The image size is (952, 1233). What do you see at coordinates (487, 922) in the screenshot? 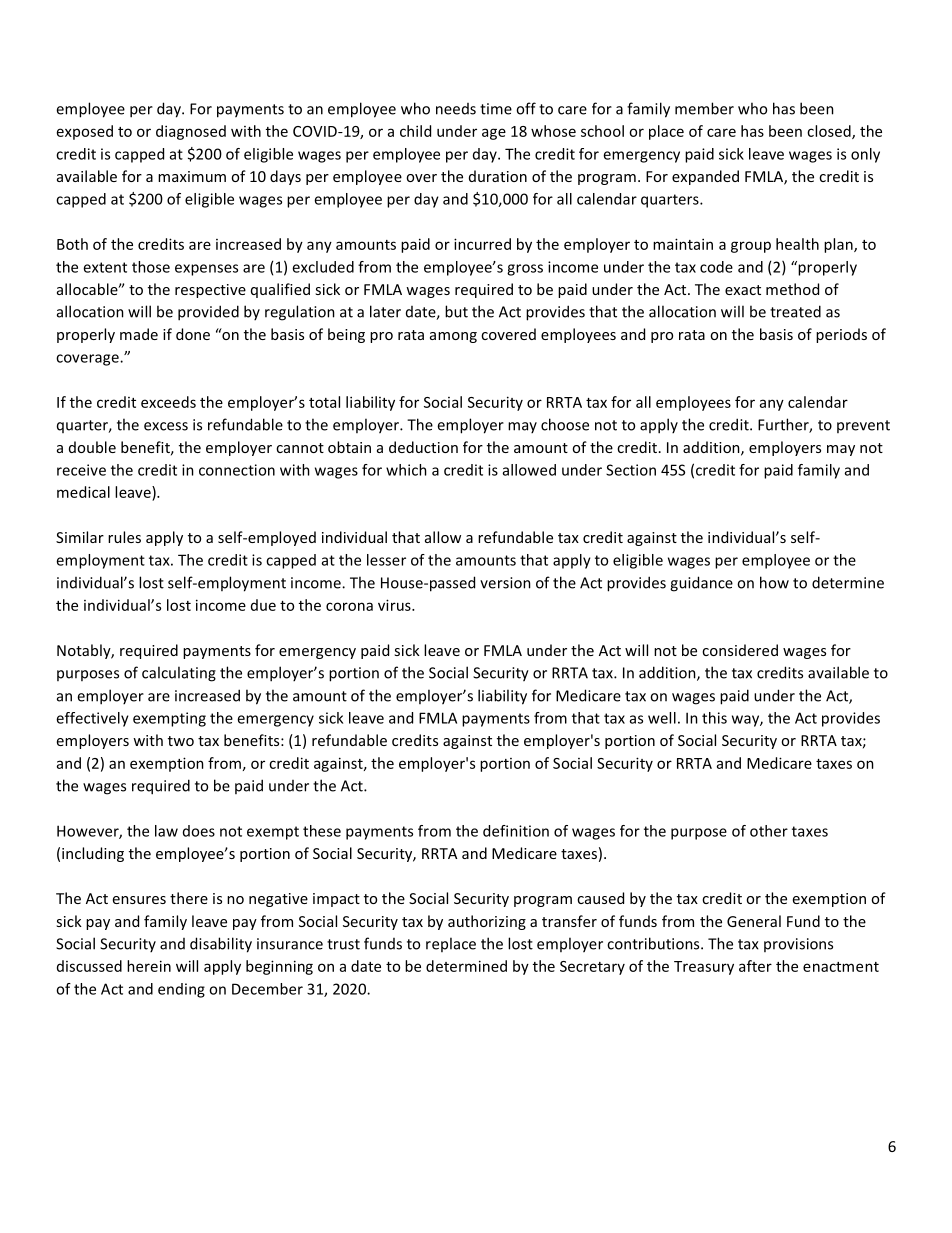
I see `authorizing` at bounding box center [487, 922].
